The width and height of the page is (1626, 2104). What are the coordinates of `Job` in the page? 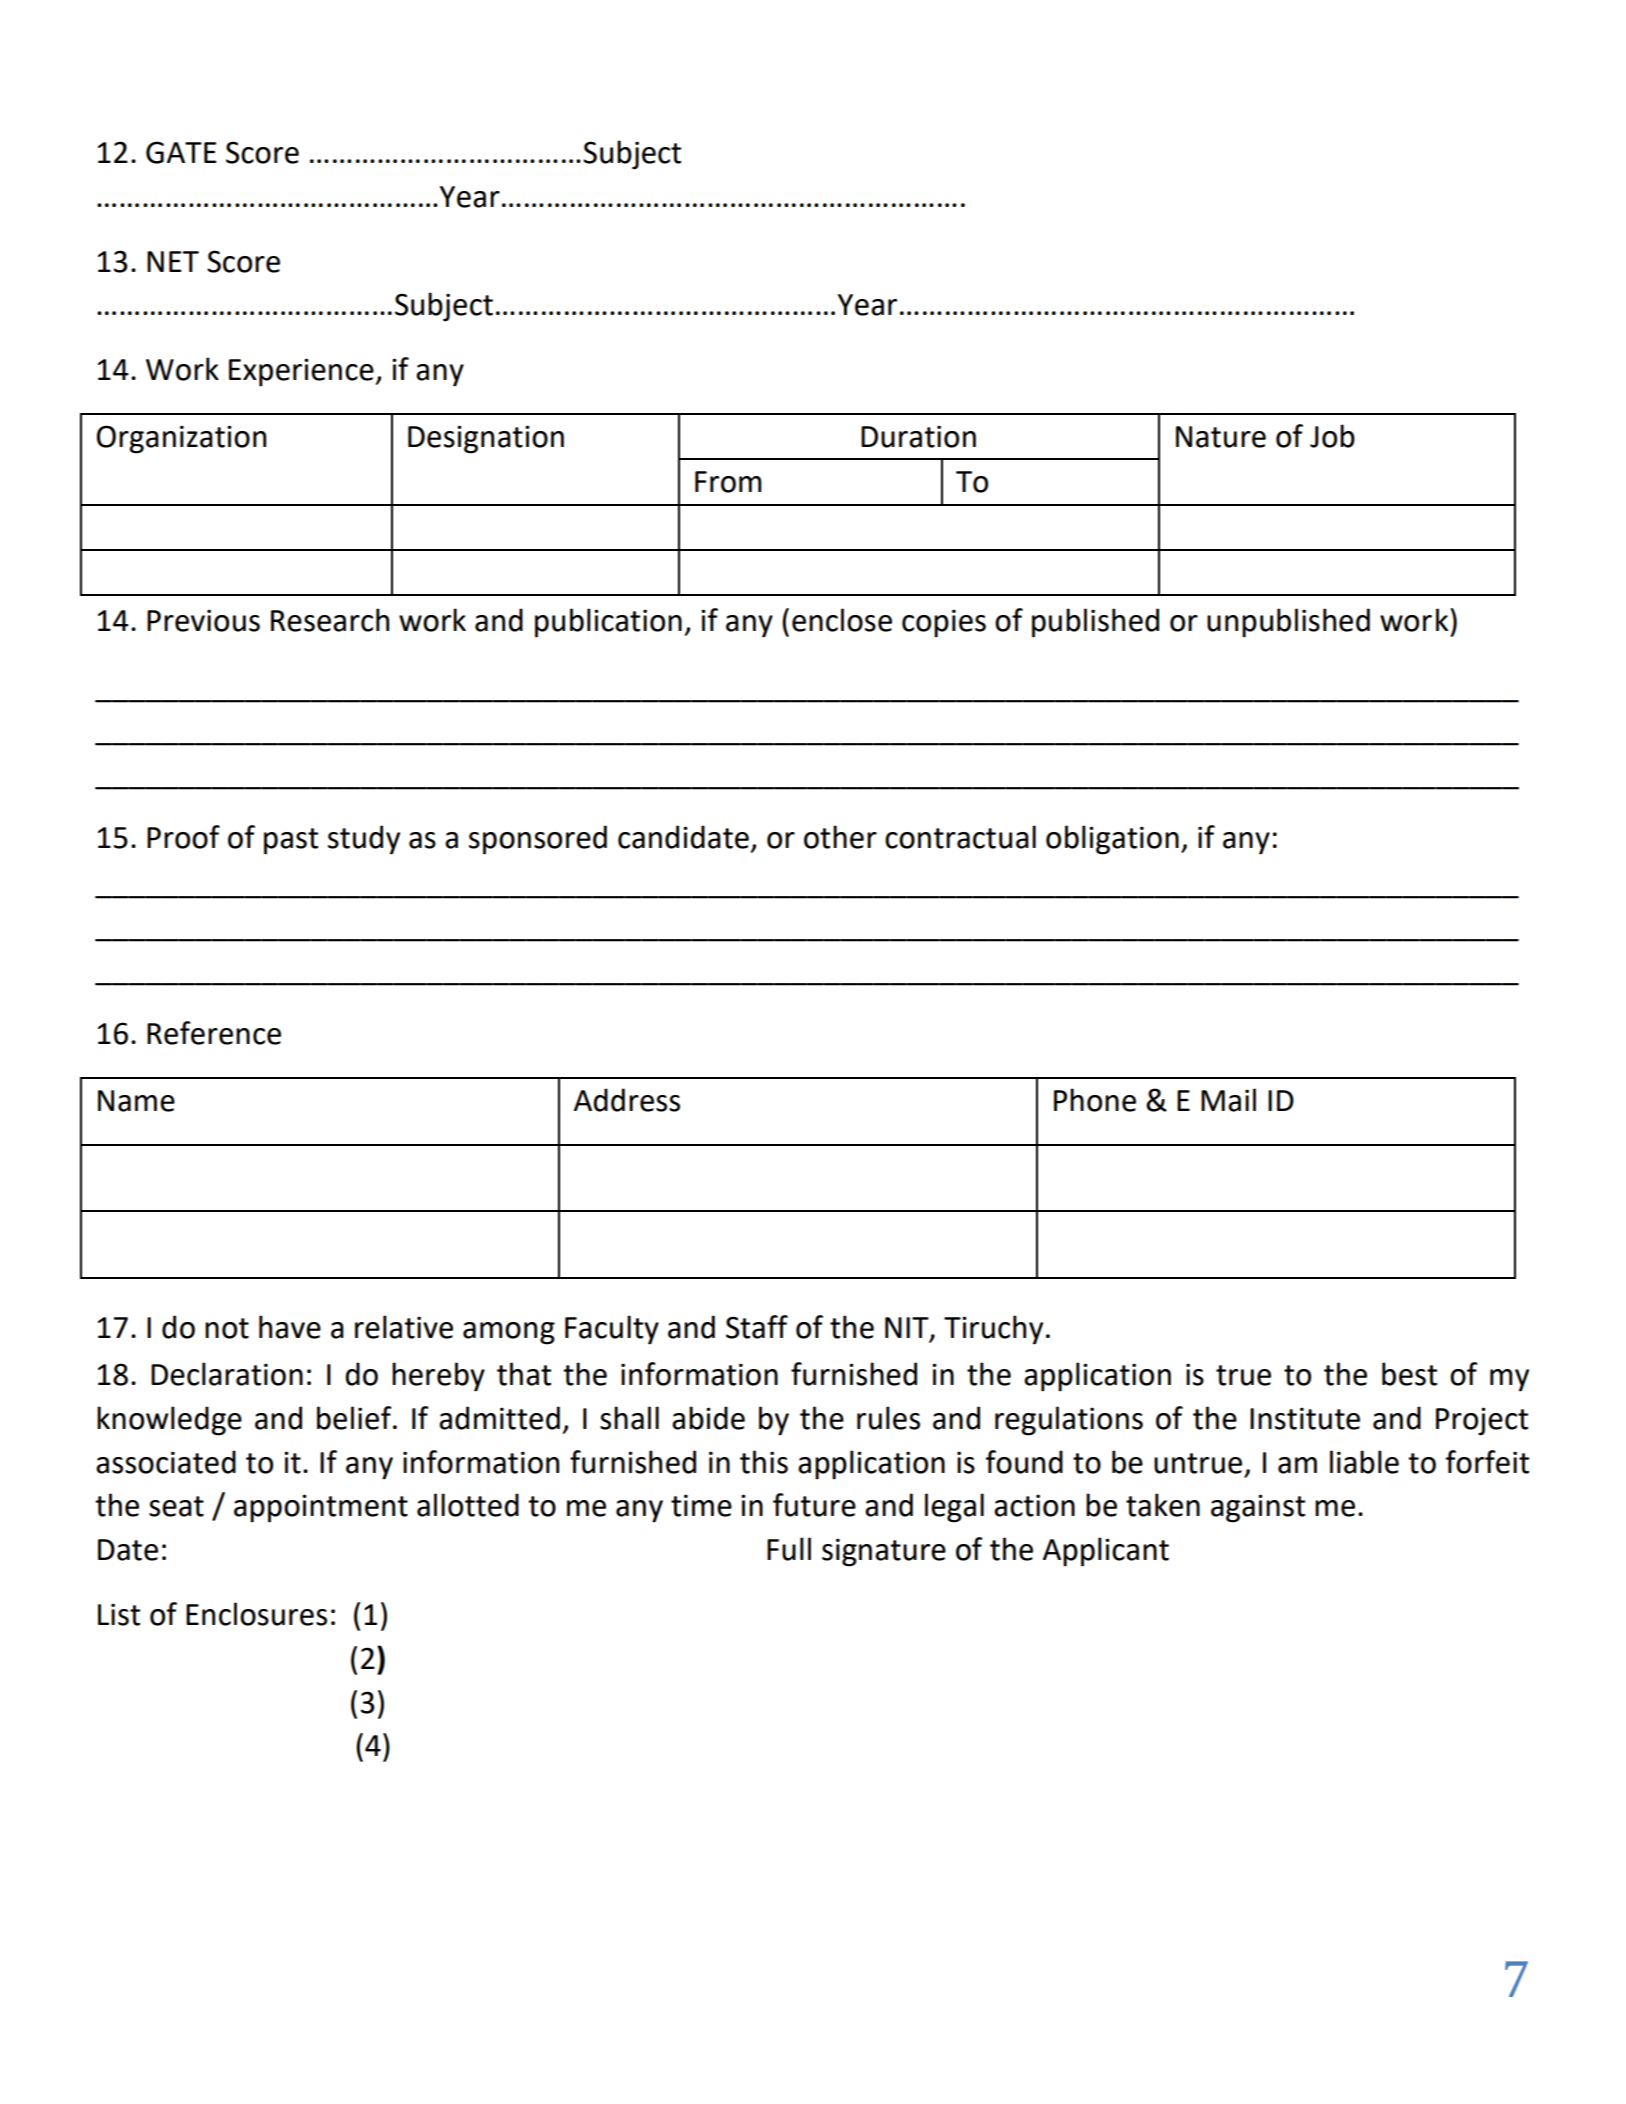 It's located at (1332, 436).
